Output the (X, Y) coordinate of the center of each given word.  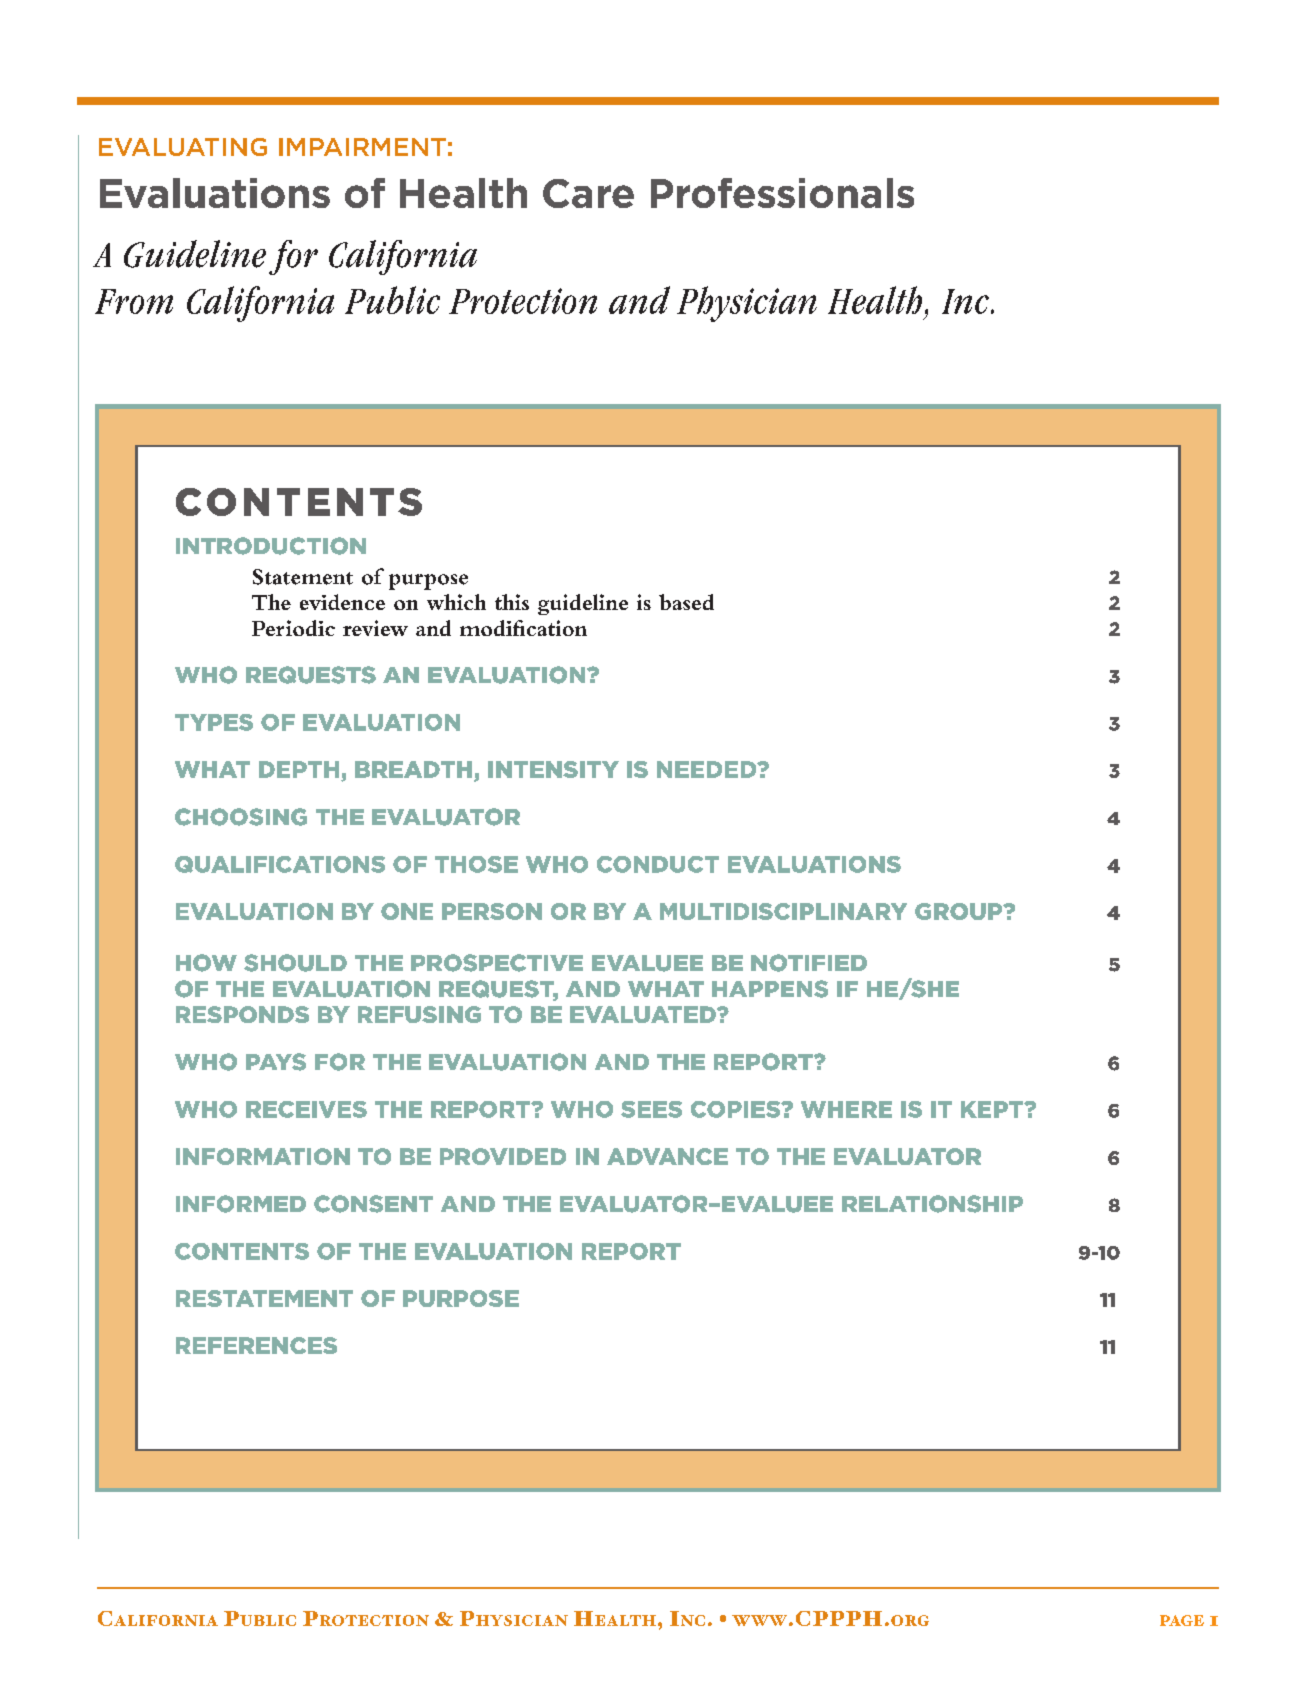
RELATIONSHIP (932, 1204)
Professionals (782, 193)
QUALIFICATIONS (280, 864)
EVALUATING (183, 147)
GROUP (960, 911)
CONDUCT (658, 864)
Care (588, 193)
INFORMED (241, 1204)
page (1182, 1620)
